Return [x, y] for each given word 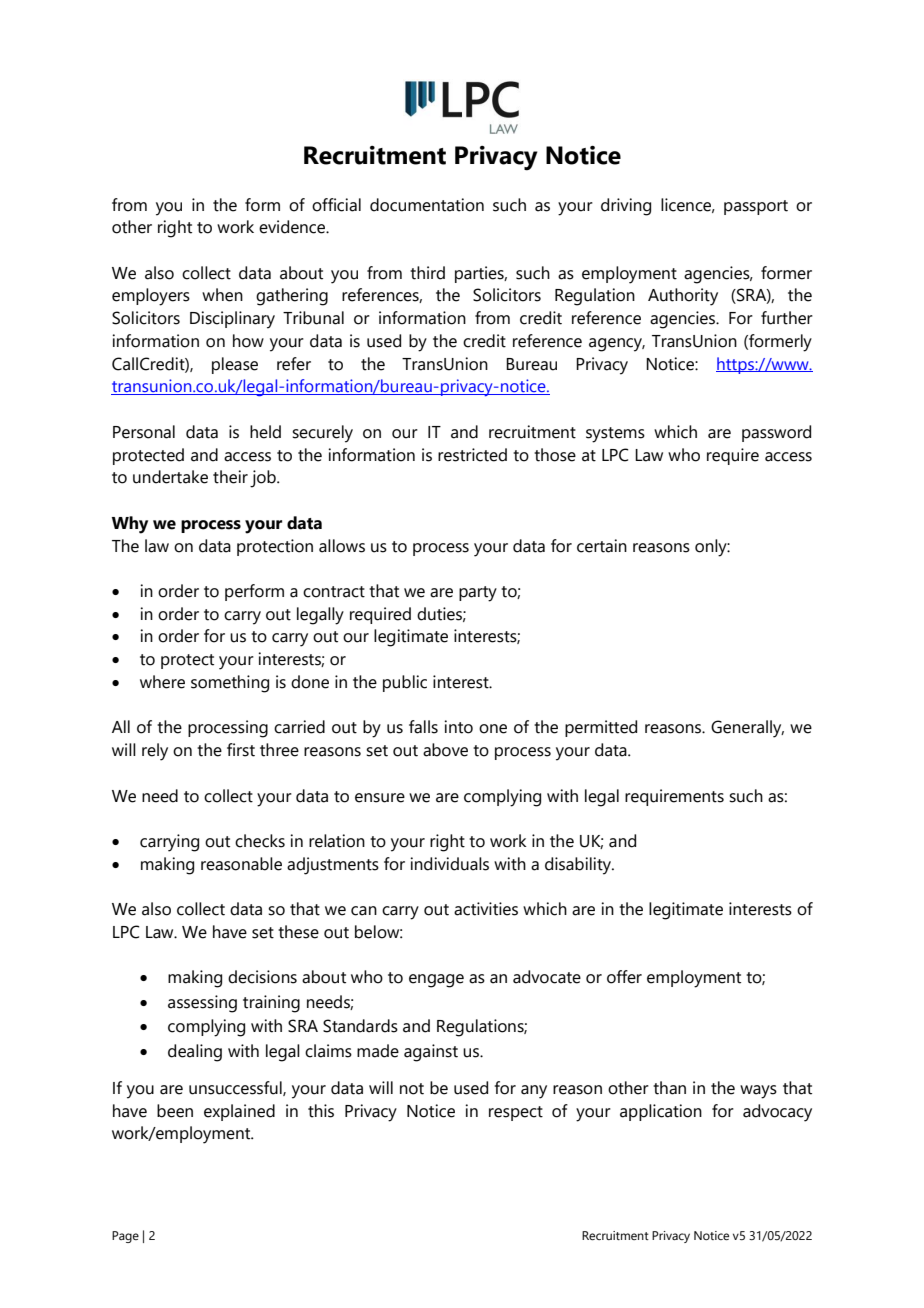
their [230, 477]
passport [756, 207]
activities [486, 909]
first [241, 750]
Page [125, 1237]
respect [516, 1113]
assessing [202, 1004]
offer [624, 977]
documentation [427, 205]
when [222, 295]
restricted [472, 455]
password [776, 433]
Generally [747, 729]
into [458, 727]
